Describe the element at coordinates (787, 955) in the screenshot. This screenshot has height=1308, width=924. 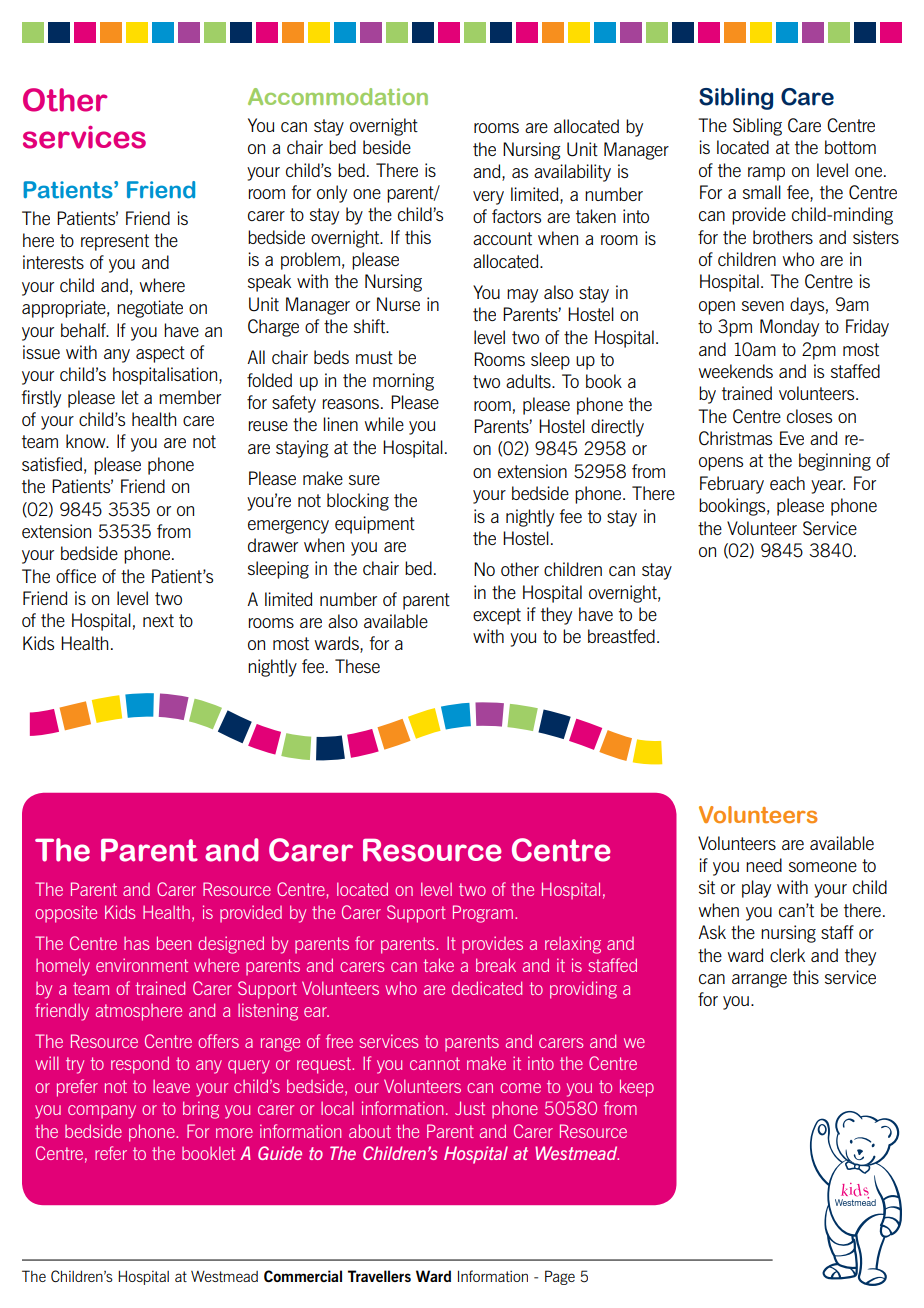
I see `clerk` at that location.
